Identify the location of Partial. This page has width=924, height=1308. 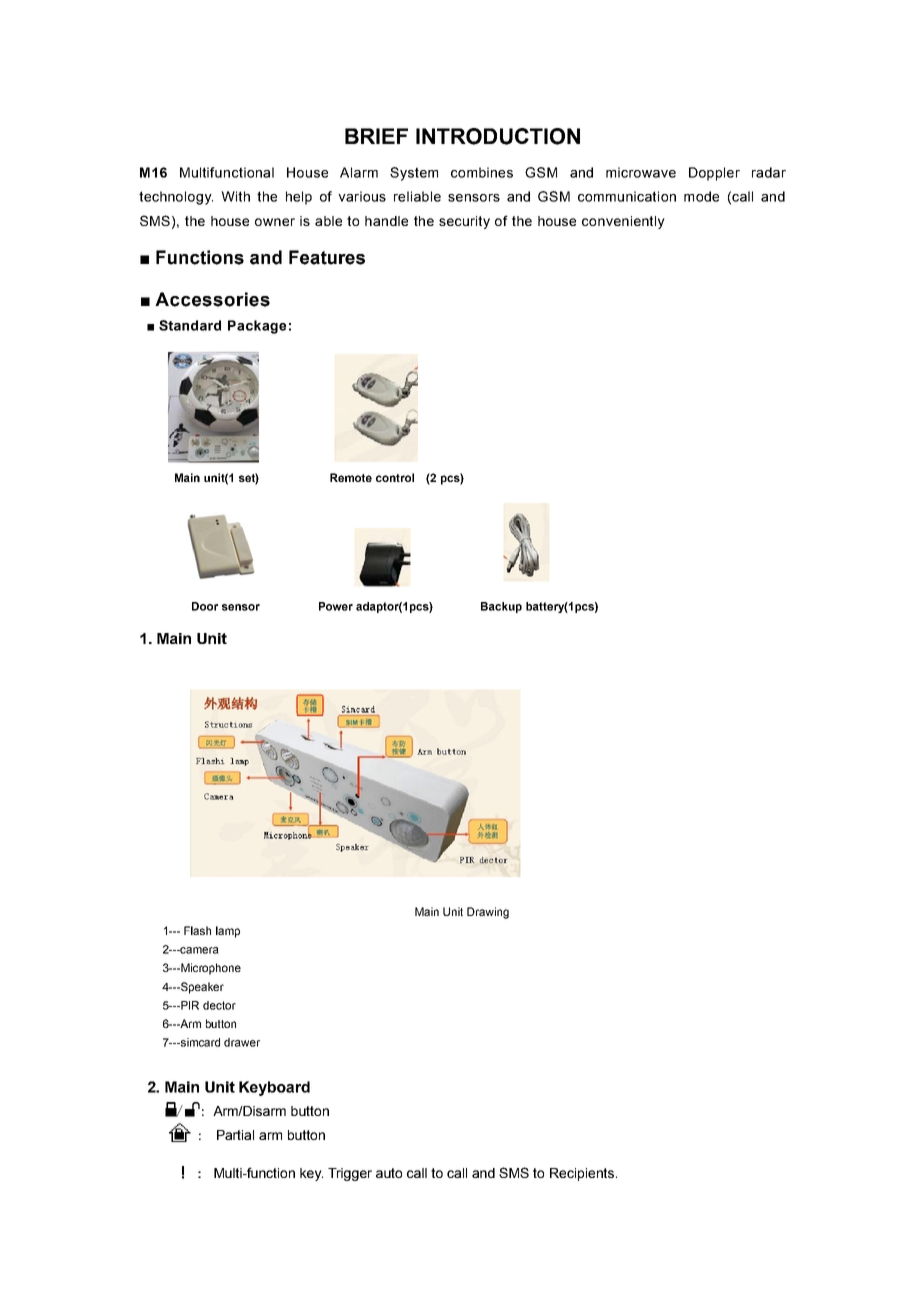
(235, 1135).
